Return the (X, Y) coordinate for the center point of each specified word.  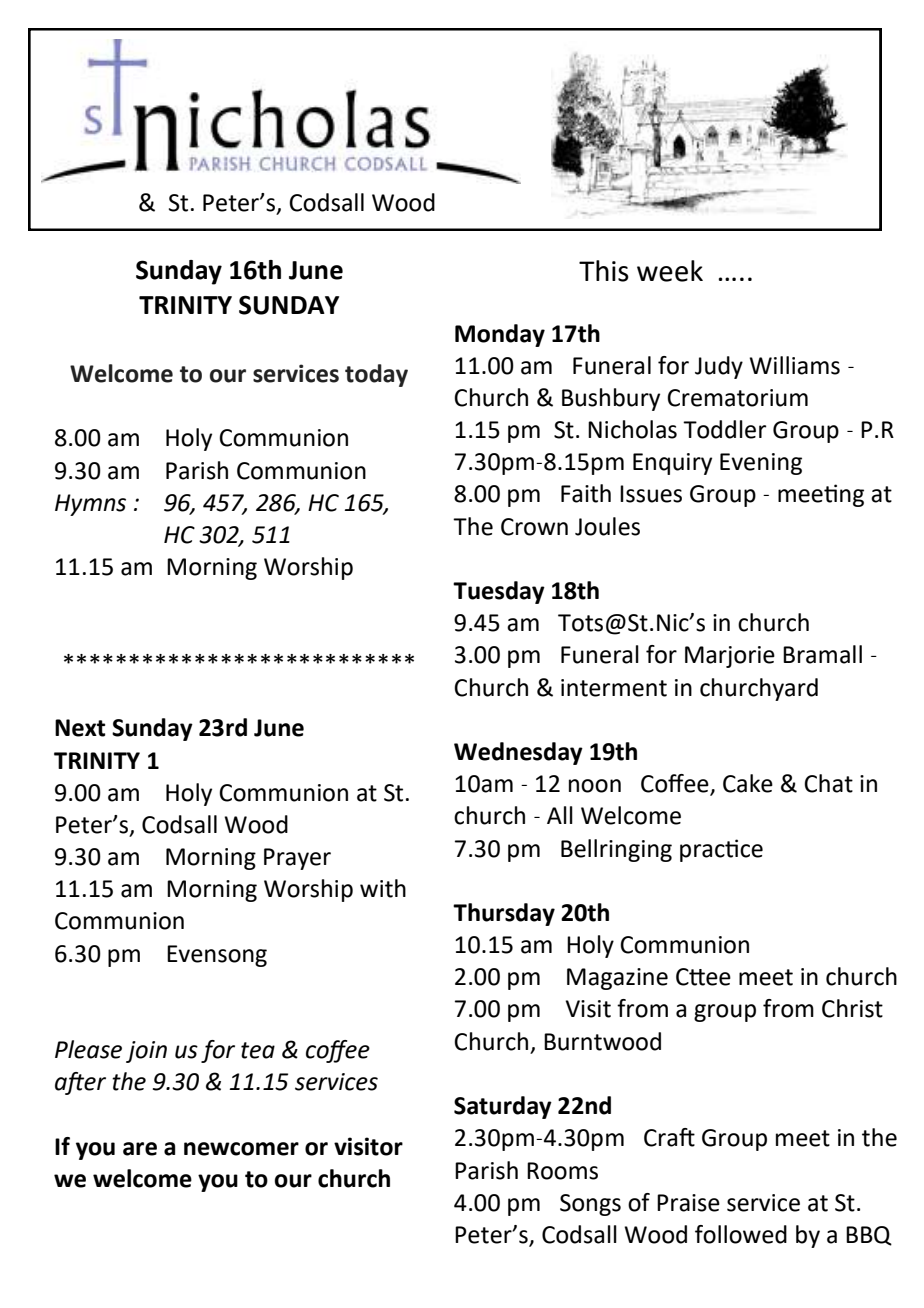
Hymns (90, 505)
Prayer (297, 859)
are (140, 1149)
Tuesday (499, 592)
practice (721, 850)
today (376, 375)
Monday (500, 335)
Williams (794, 365)
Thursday (504, 914)
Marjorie (730, 657)
